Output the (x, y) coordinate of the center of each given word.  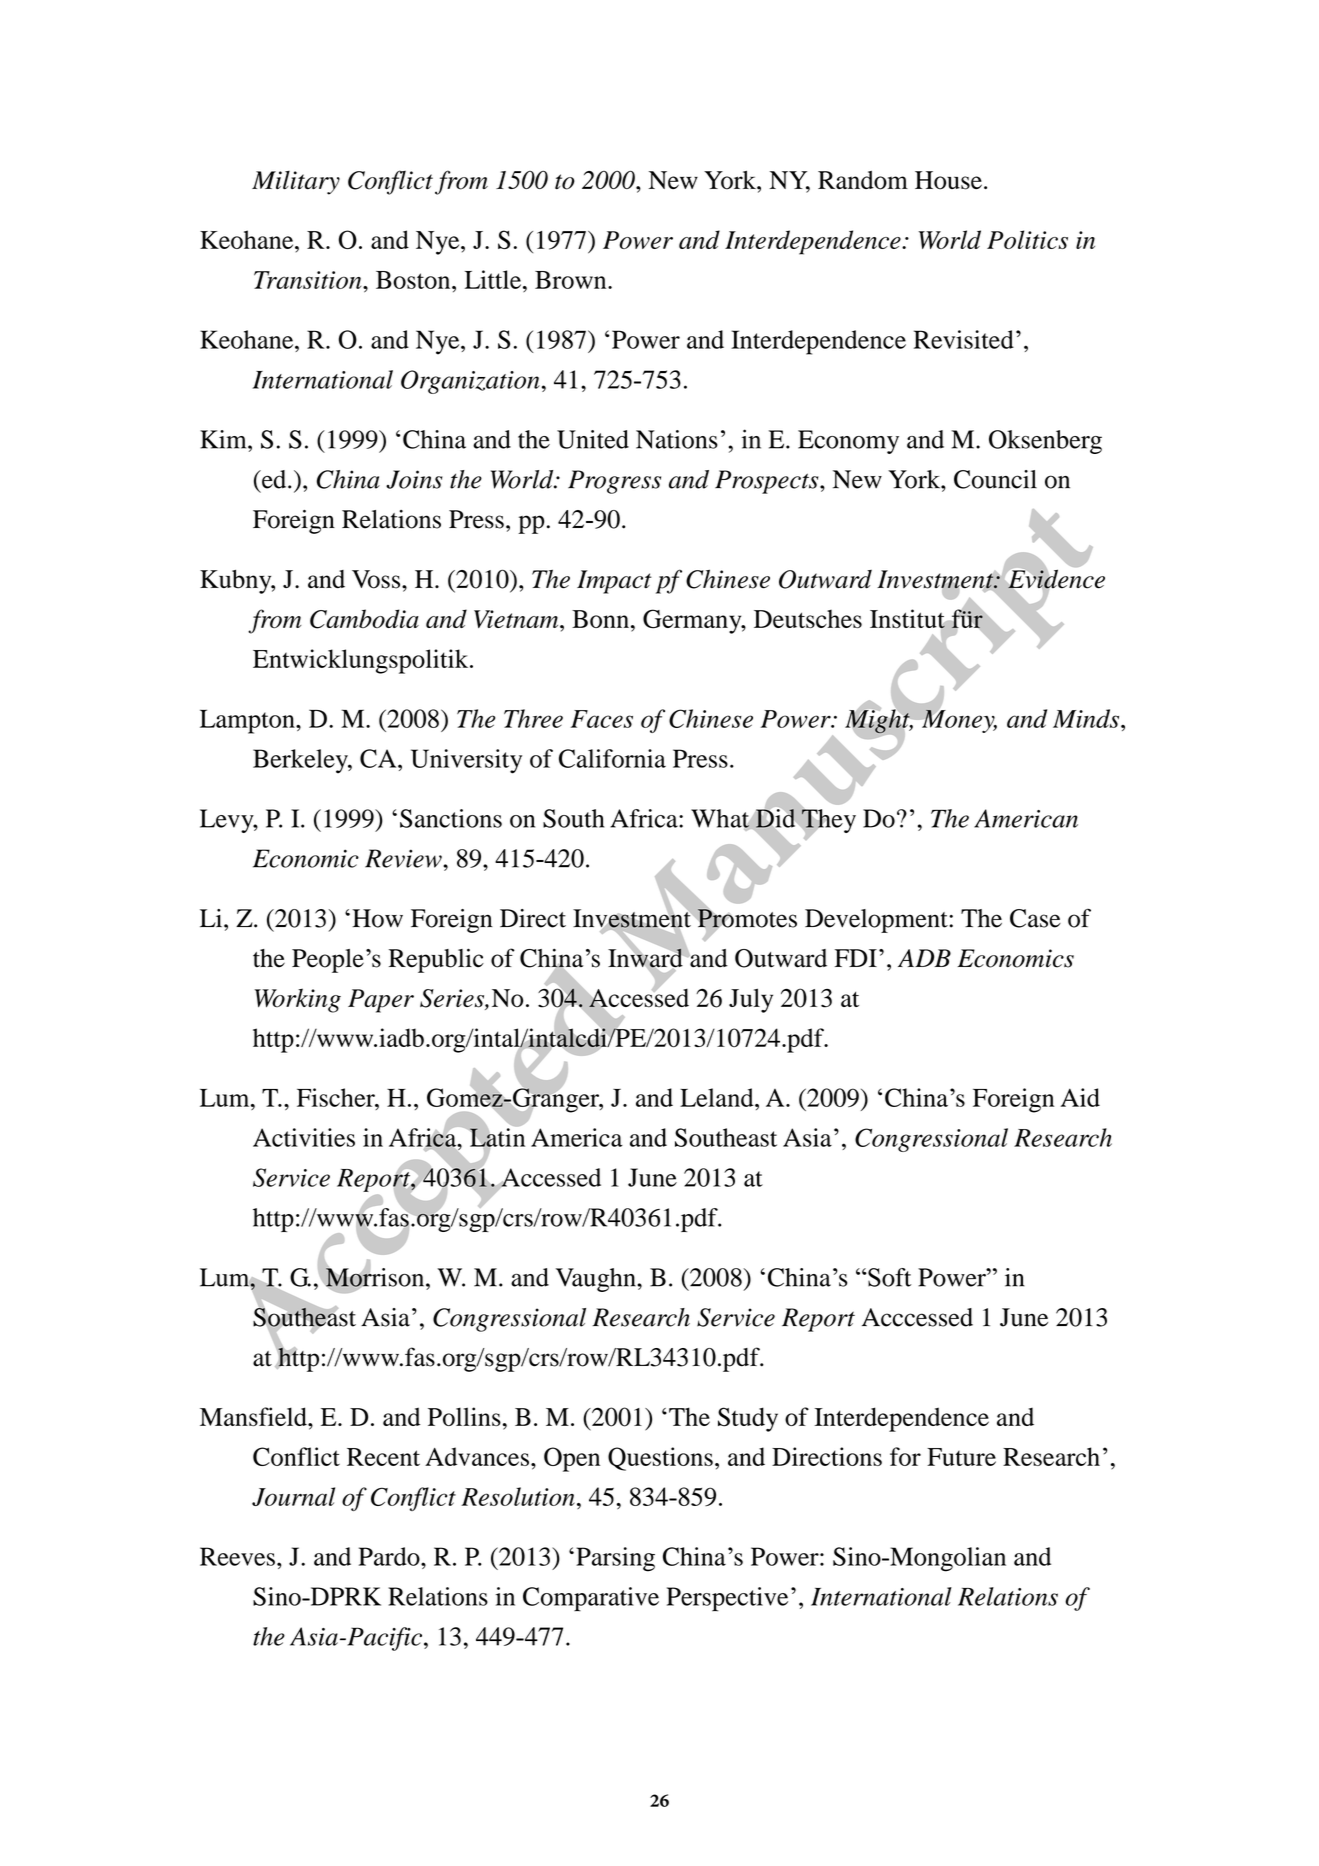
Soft (888, 1277)
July (751, 1000)
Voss (377, 579)
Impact (614, 582)
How (377, 918)
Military (296, 183)
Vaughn (597, 1280)
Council (995, 479)
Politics (1027, 239)
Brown (572, 280)
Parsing (615, 1559)
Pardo (390, 1556)
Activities (304, 1137)
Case (1035, 918)
